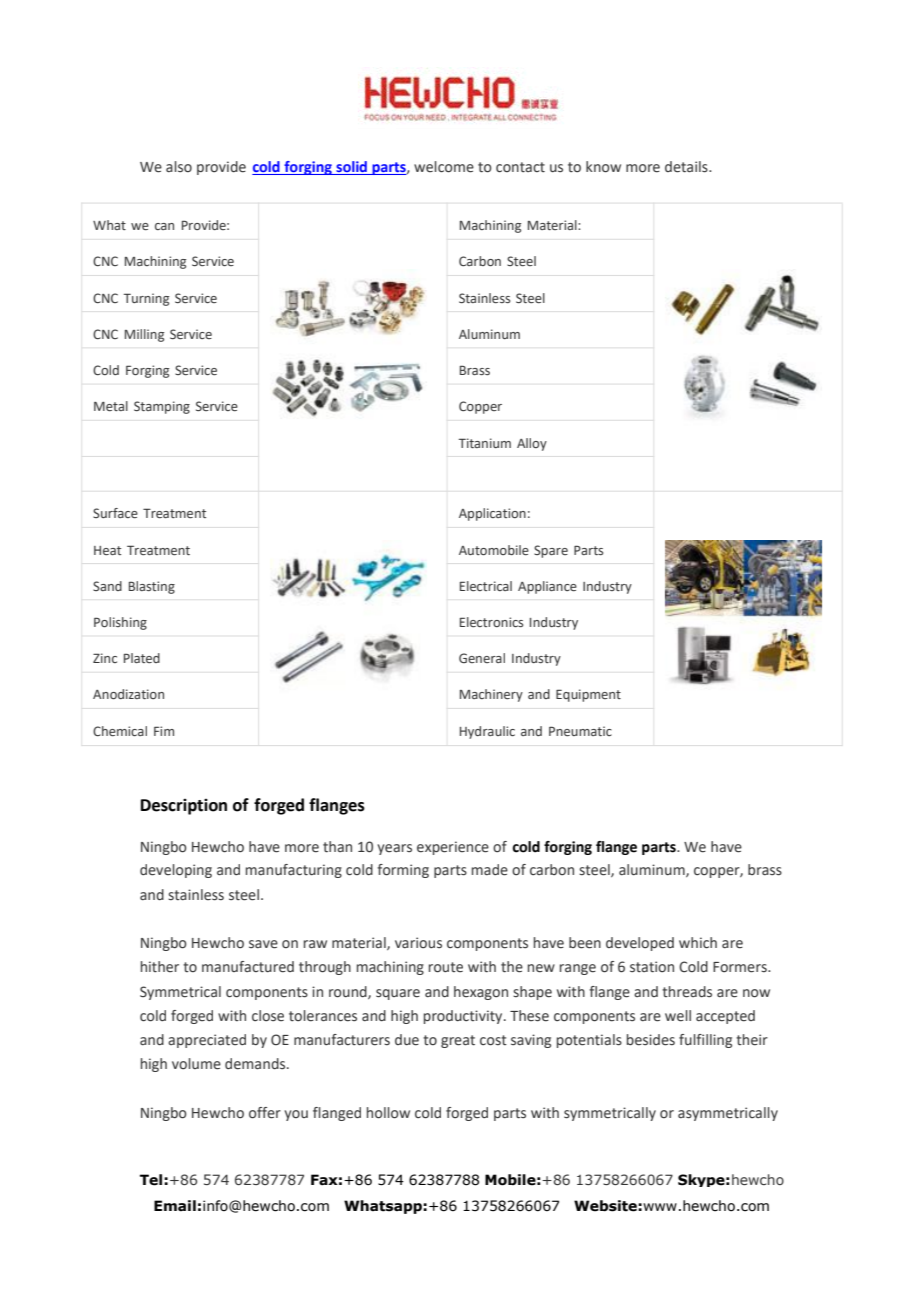 This screenshot has width=924, height=1308. Describe the element at coordinates (482, 658) in the screenshot. I see `General` at that location.
